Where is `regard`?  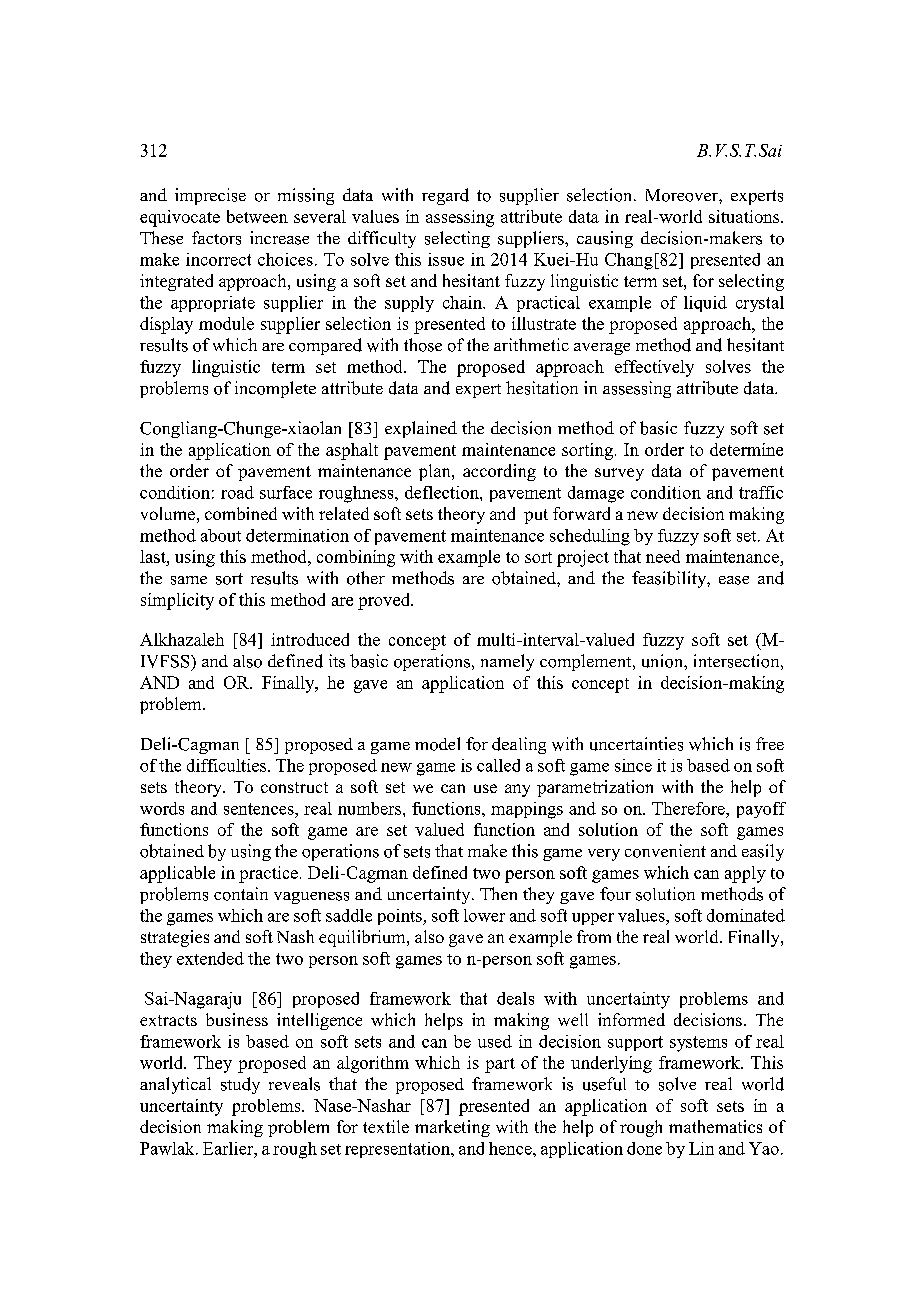
regard is located at coordinates (445, 196).
